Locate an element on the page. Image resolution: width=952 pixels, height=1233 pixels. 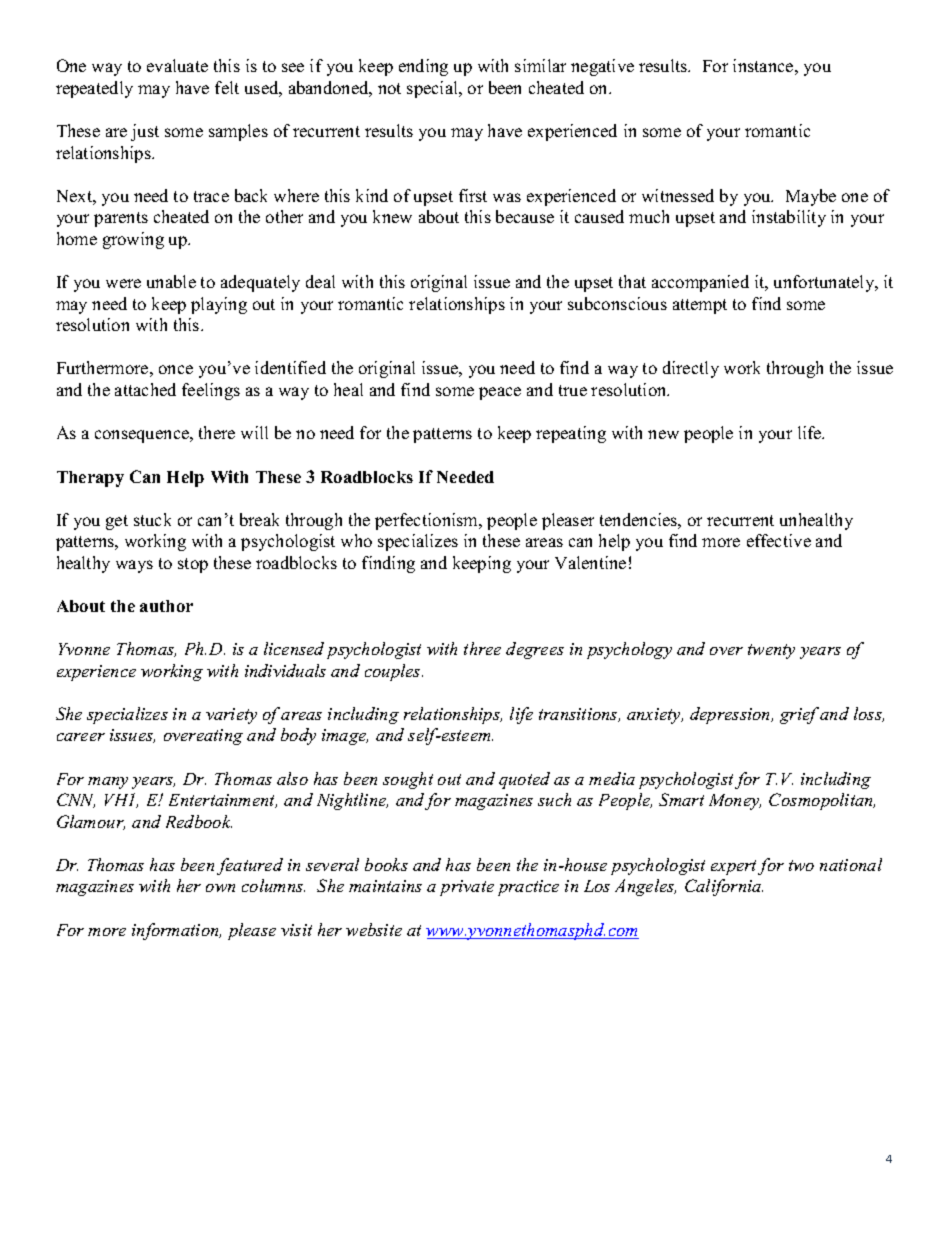
effective is located at coordinates (779, 540).
